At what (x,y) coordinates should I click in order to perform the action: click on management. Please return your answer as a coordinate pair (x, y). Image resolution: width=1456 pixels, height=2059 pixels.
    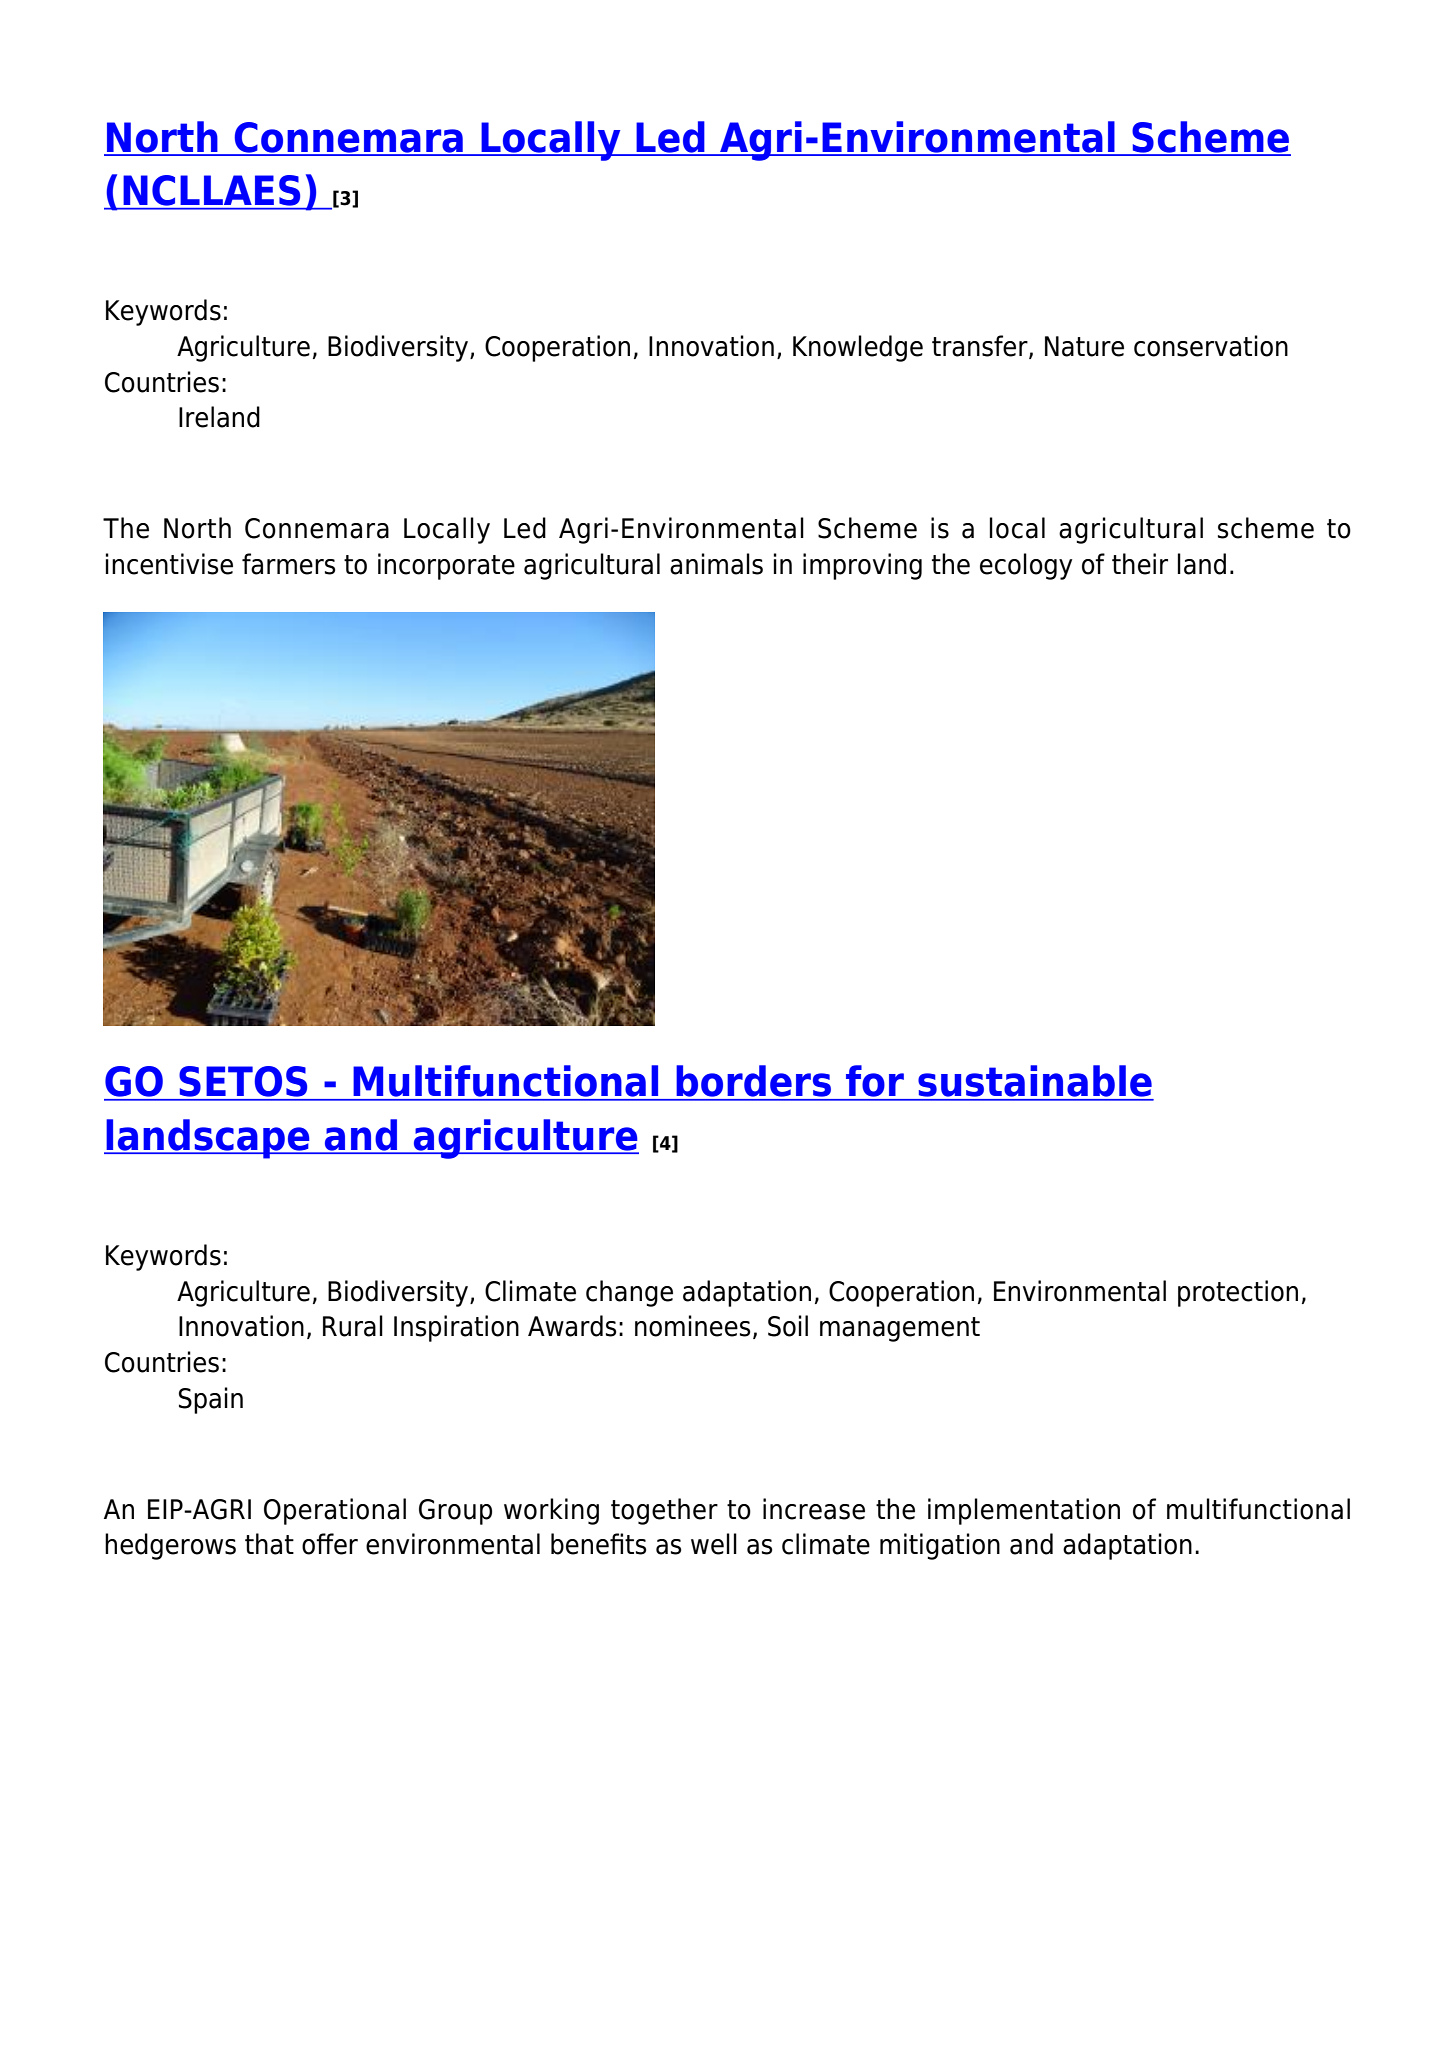
    Looking at the image, I should click on (900, 1329).
